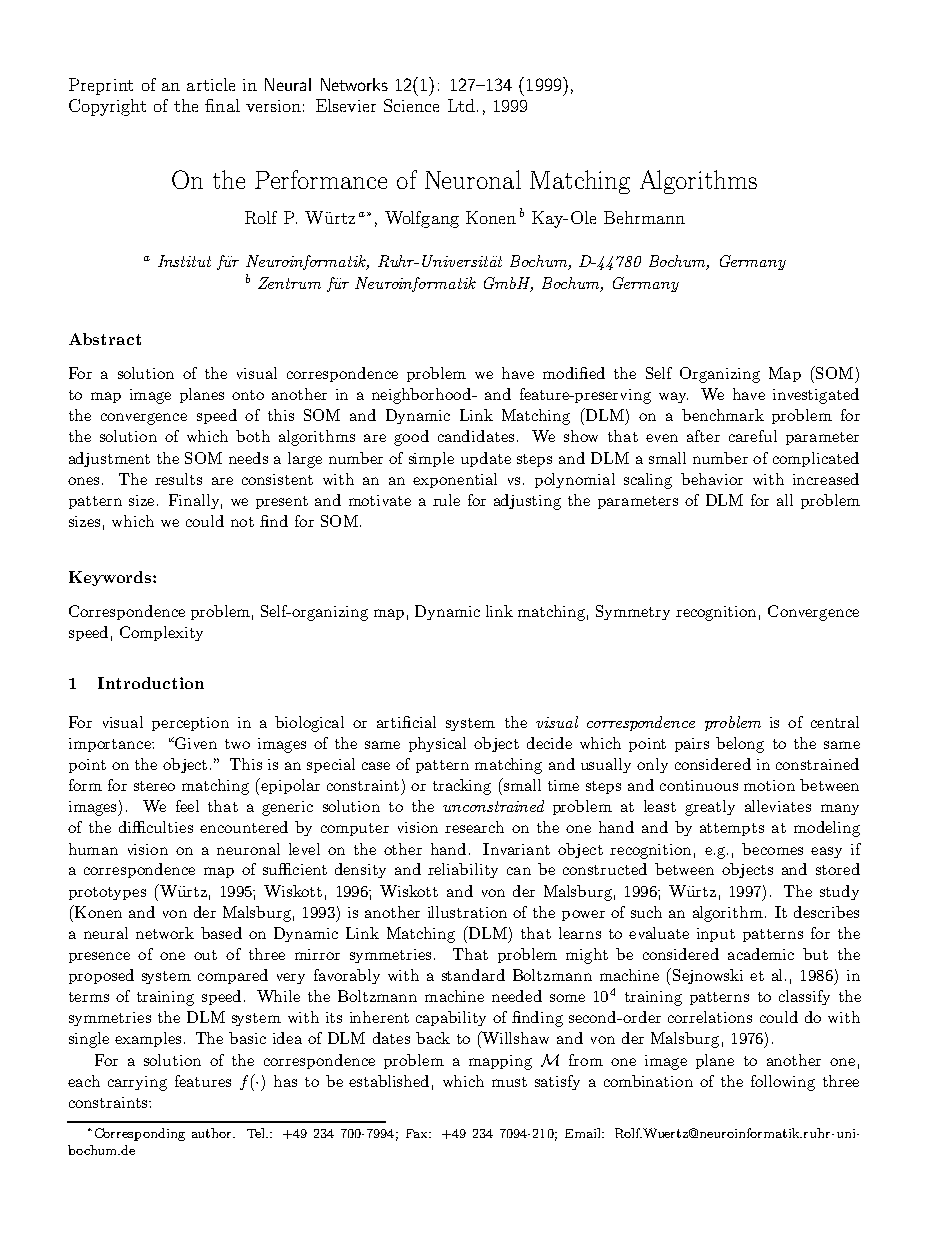 This screenshot has width=952, height=1233. I want to click on article, so click(211, 84).
